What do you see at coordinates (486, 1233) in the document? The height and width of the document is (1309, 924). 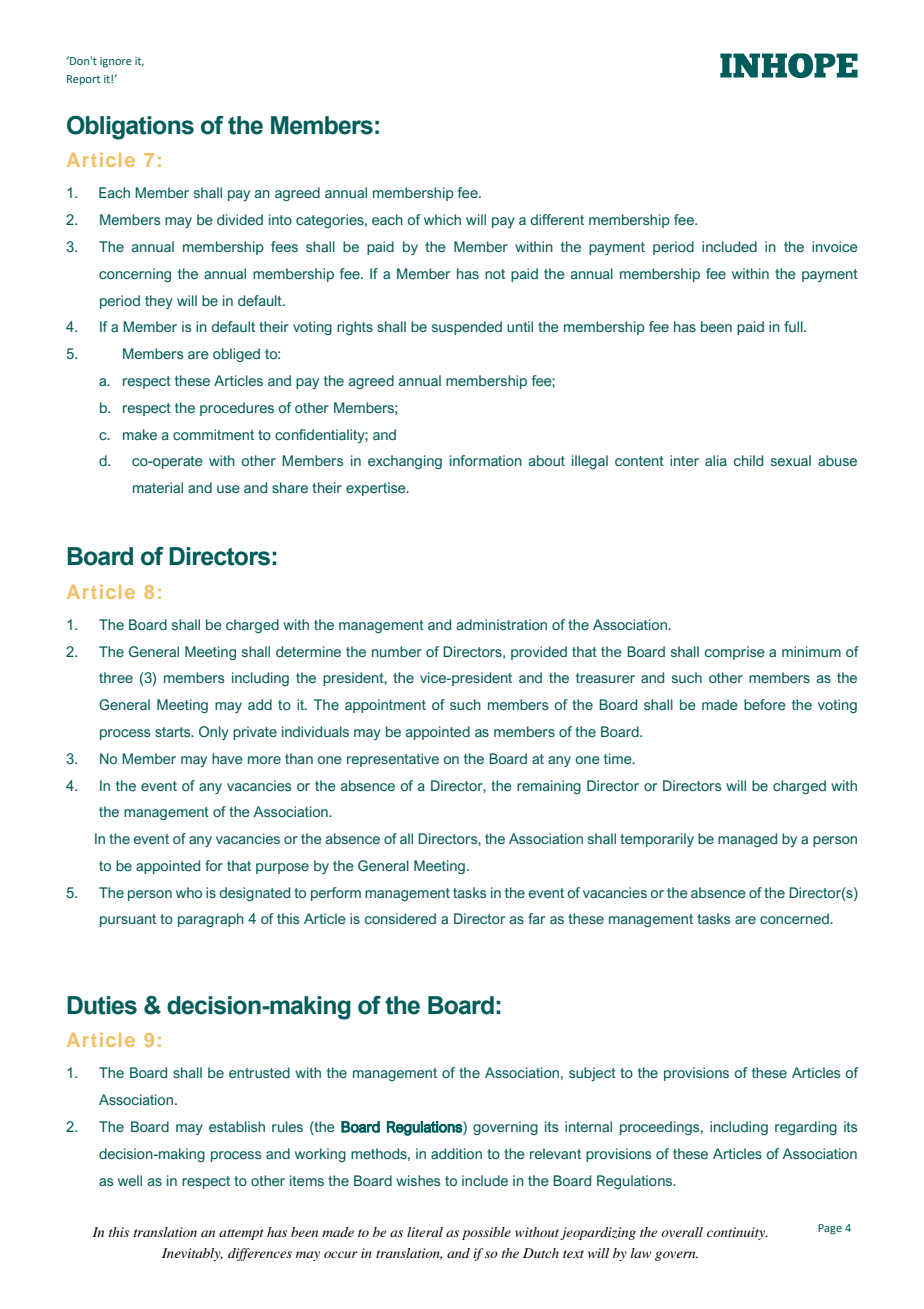 I see `possible` at bounding box center [486, 1233].
